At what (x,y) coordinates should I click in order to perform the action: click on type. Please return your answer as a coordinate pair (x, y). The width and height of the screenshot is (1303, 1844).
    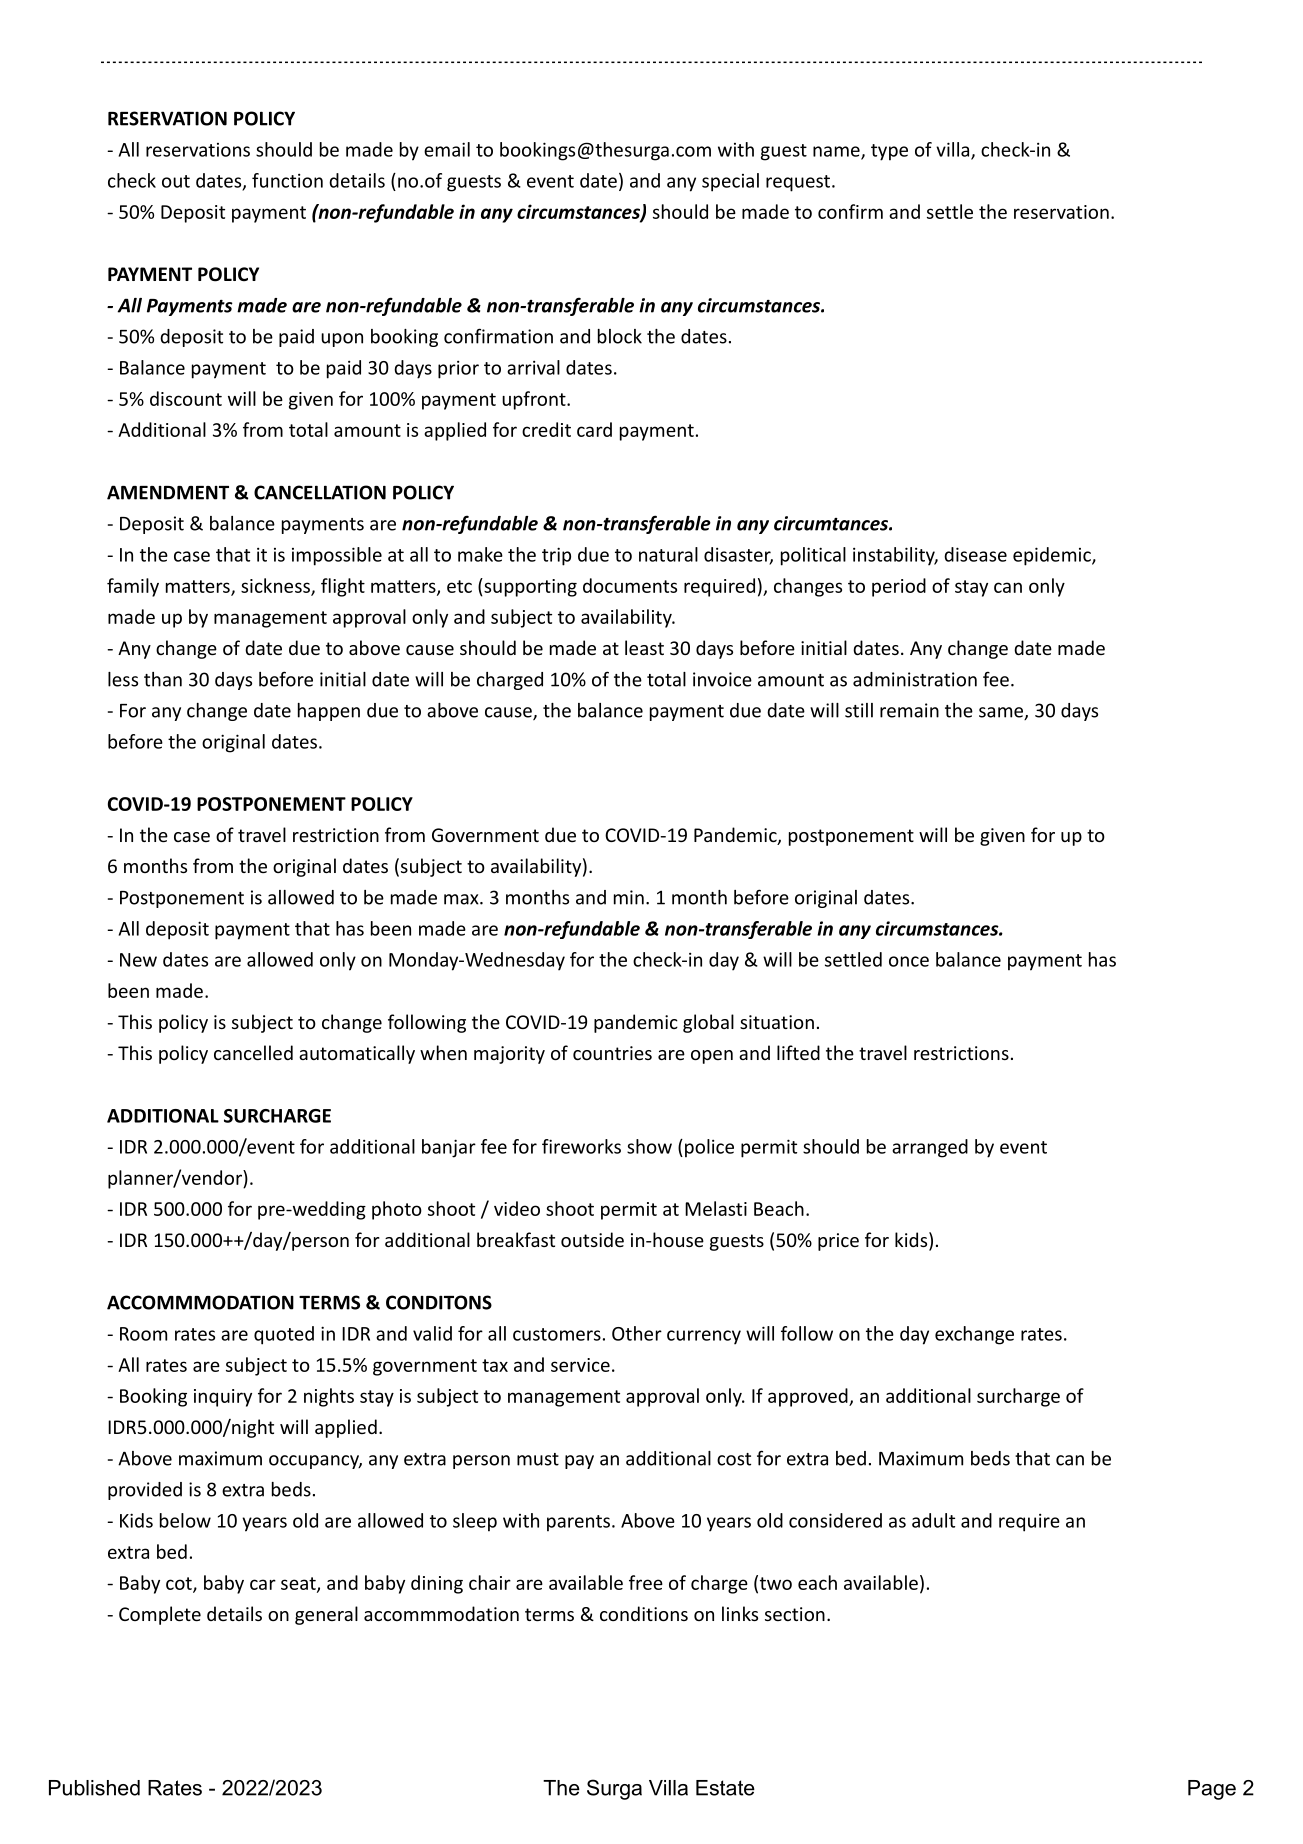
    Looking at the image, I should click on (889, 152).
